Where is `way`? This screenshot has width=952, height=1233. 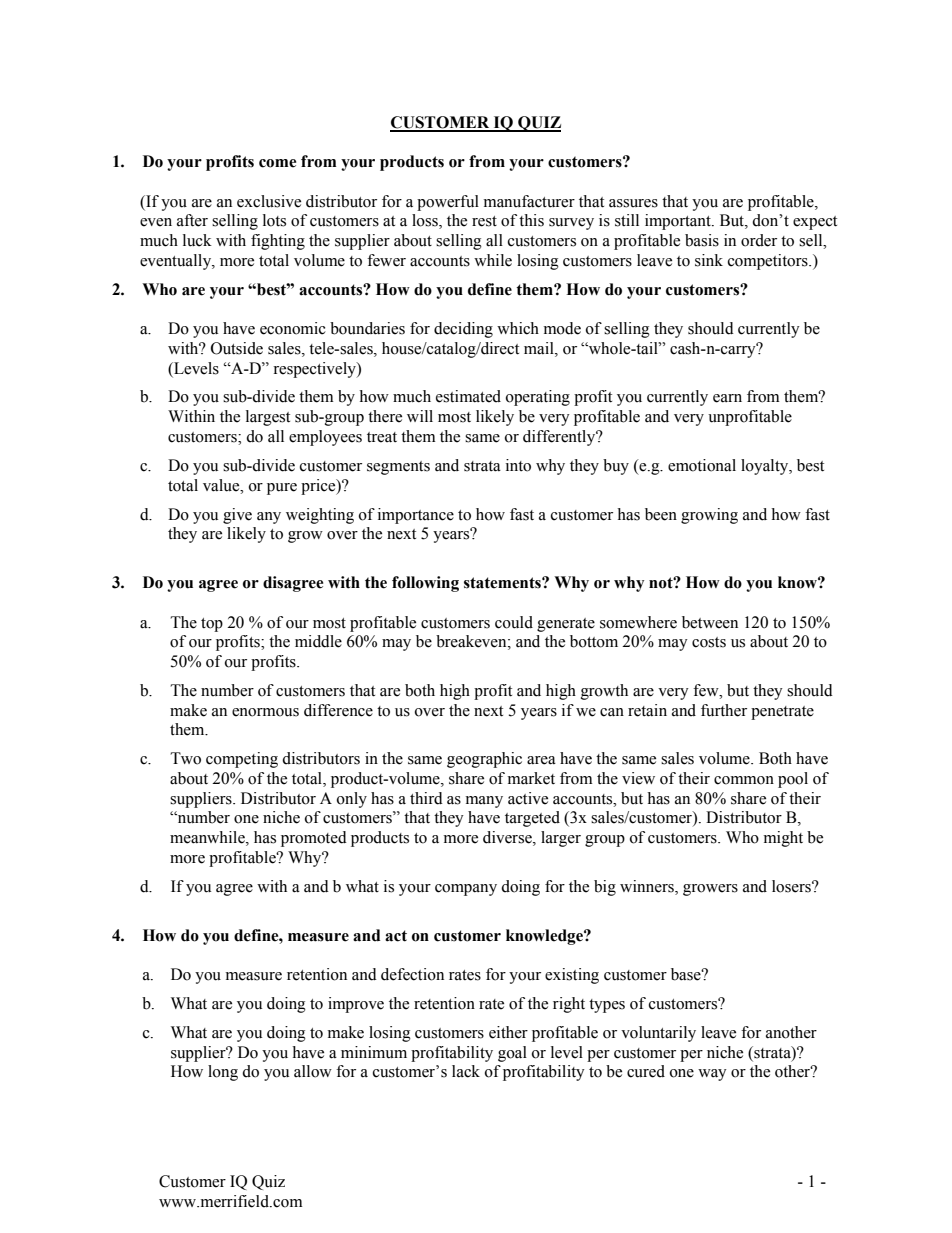 way is located at coordinates (712, 1075).
